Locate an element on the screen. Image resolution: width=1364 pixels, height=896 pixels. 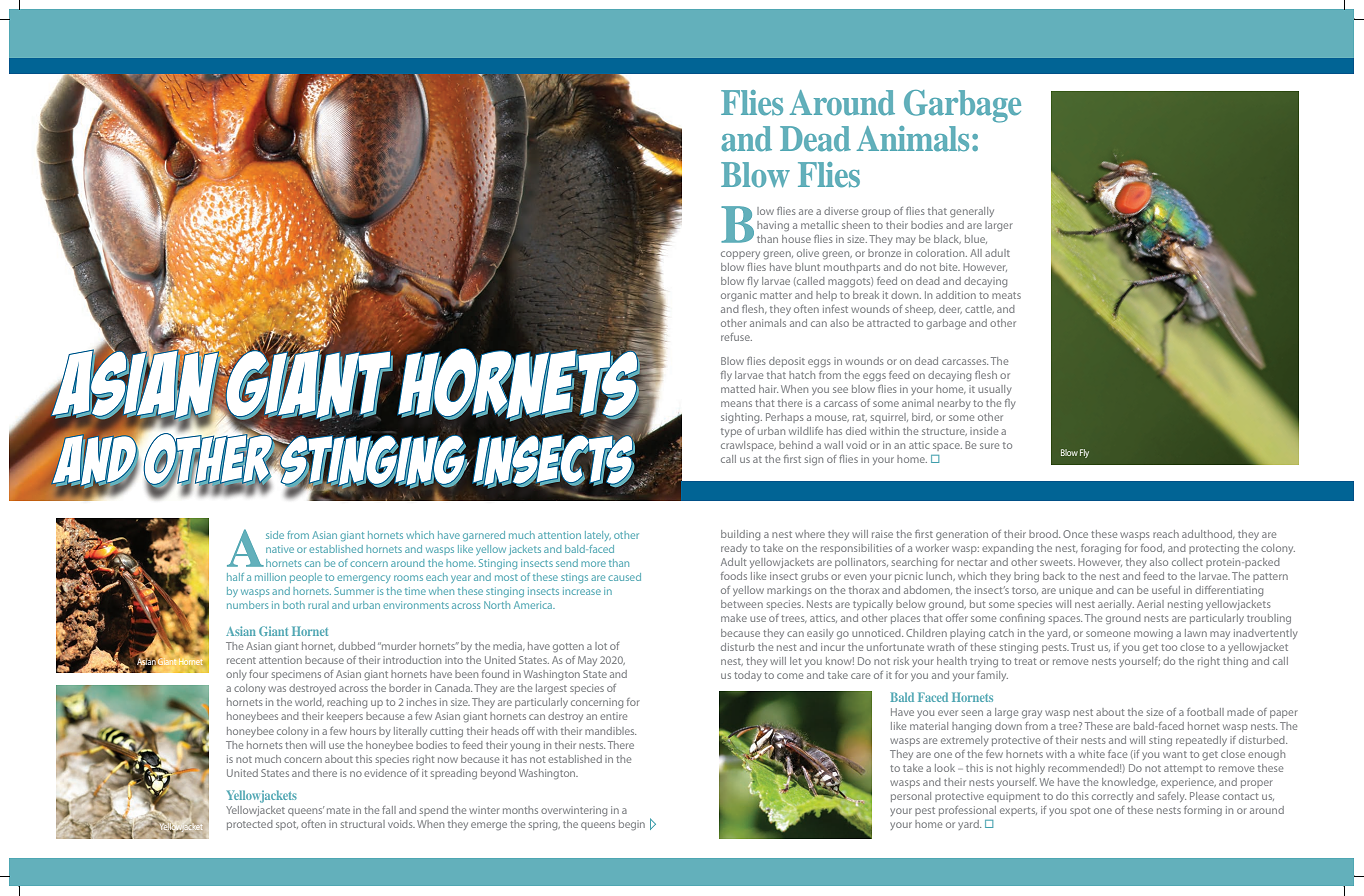
coppery is located at coordinates (740, 255).
